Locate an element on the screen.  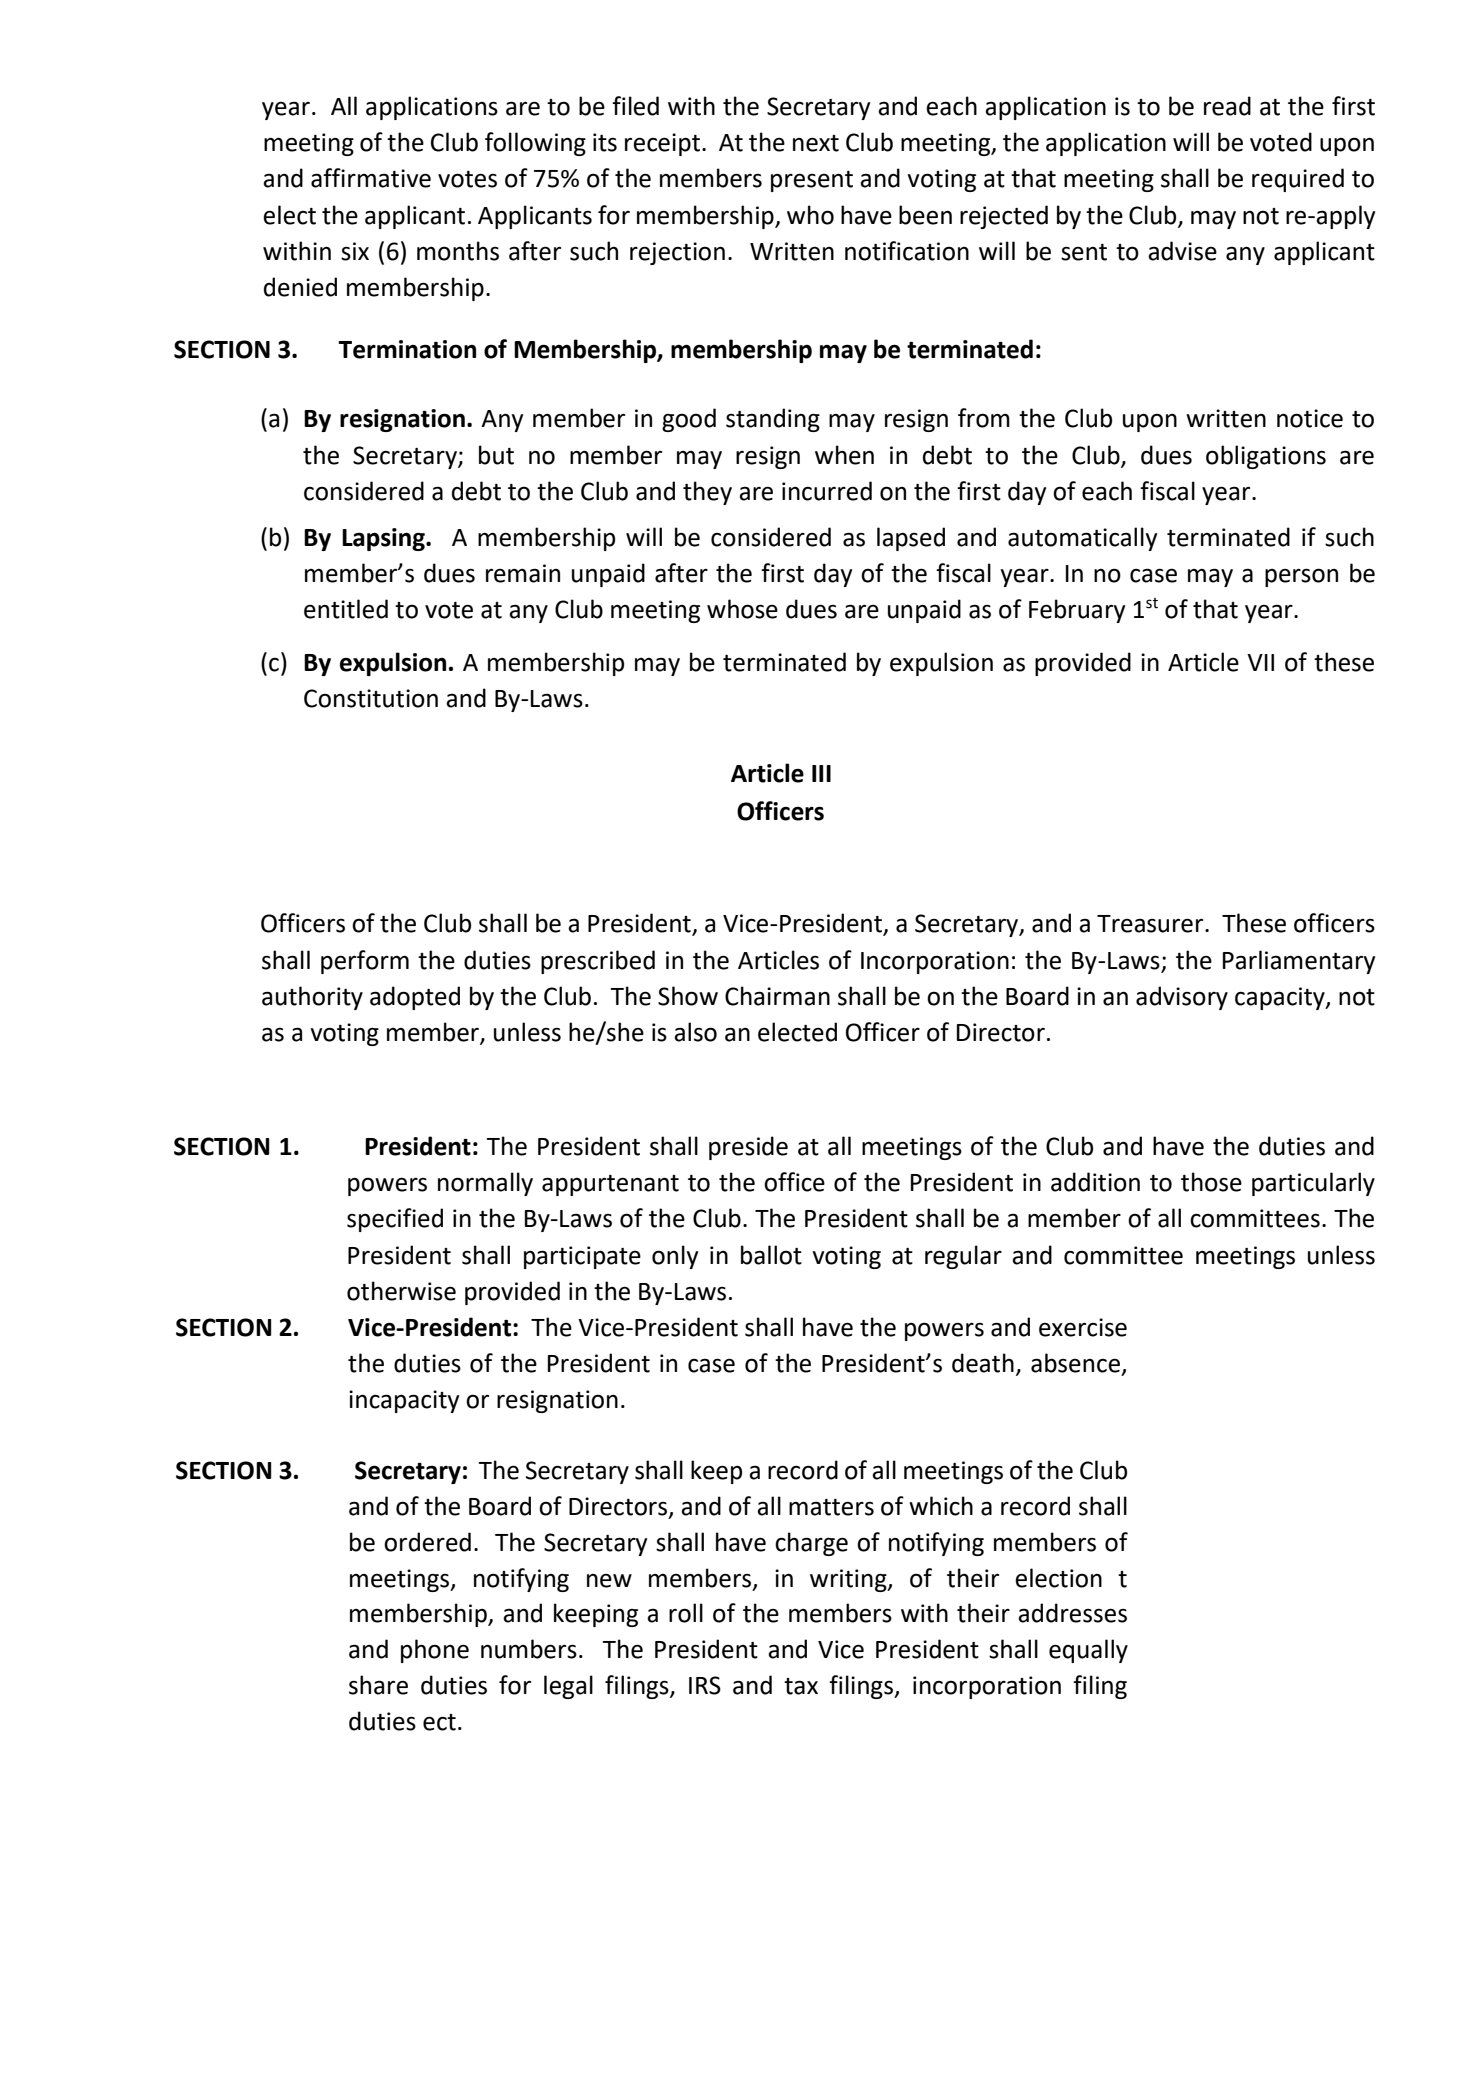
perform is located at coordinates (365, 962).
